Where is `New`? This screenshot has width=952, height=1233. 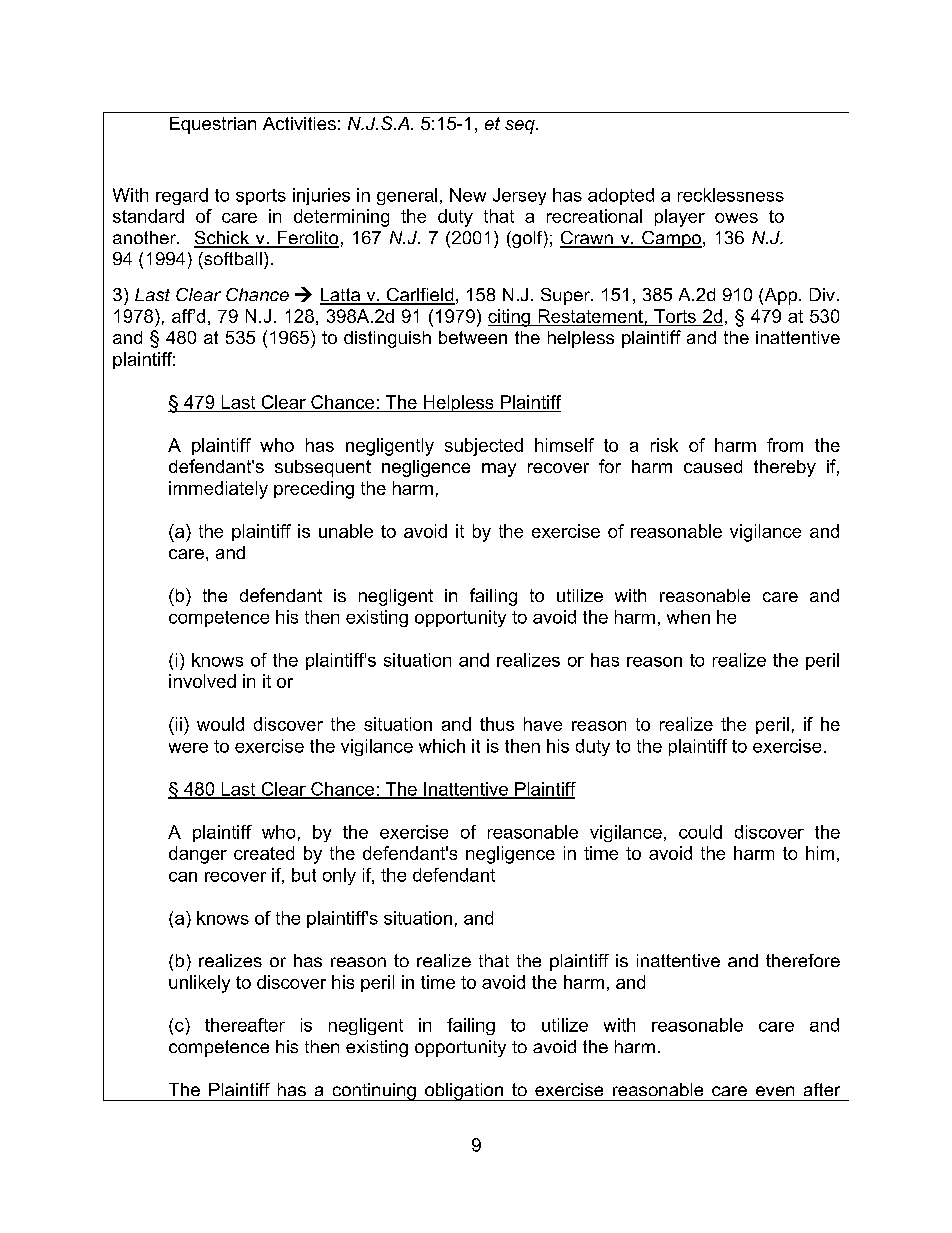
New is located at coordinates (468, 195).
